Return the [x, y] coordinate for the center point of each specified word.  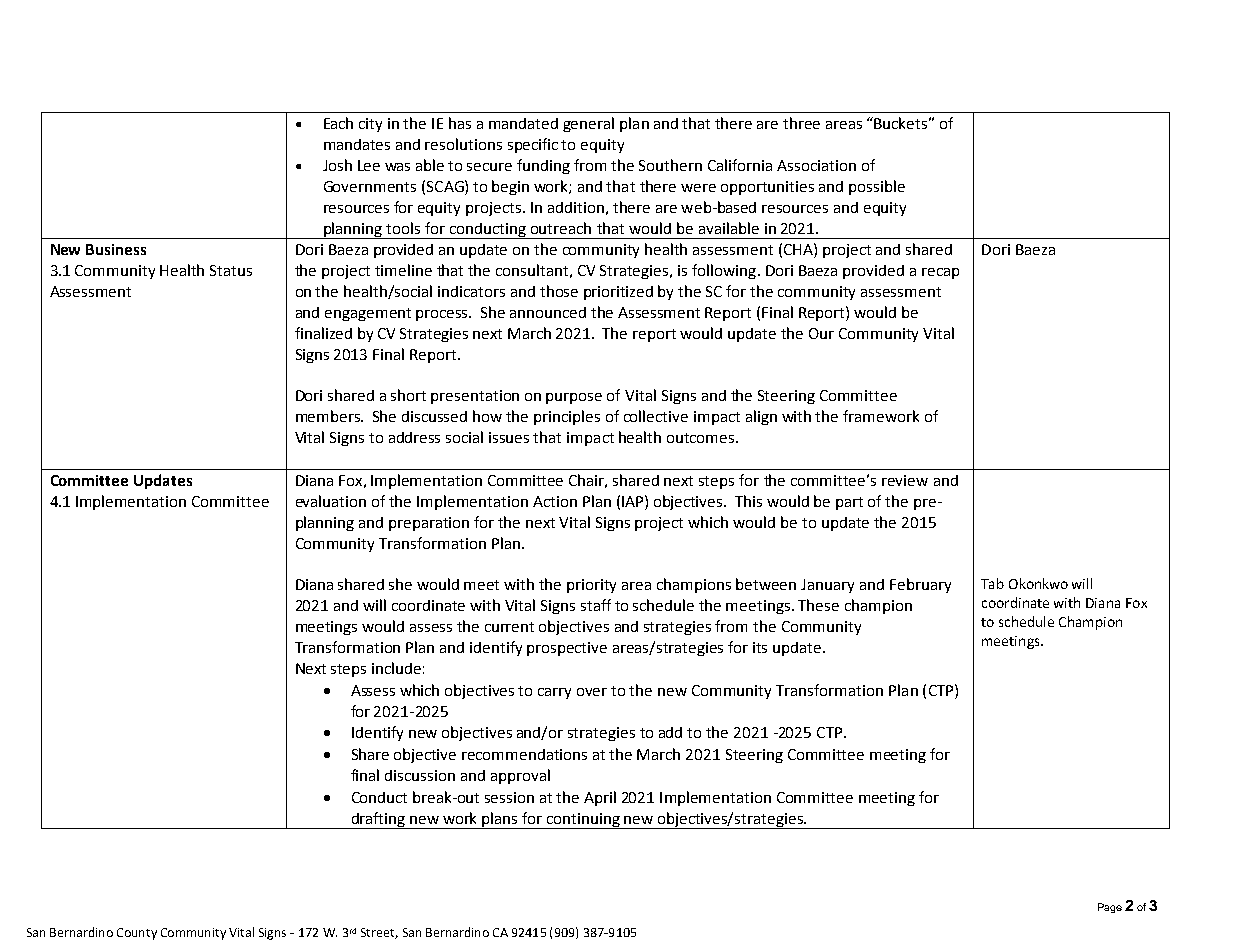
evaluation [331, 501]
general [588, 124]
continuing [583, 821]
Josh [337, 165]
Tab [992, 583]
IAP [634, 501]
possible [877, 187]
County [137, 934]
